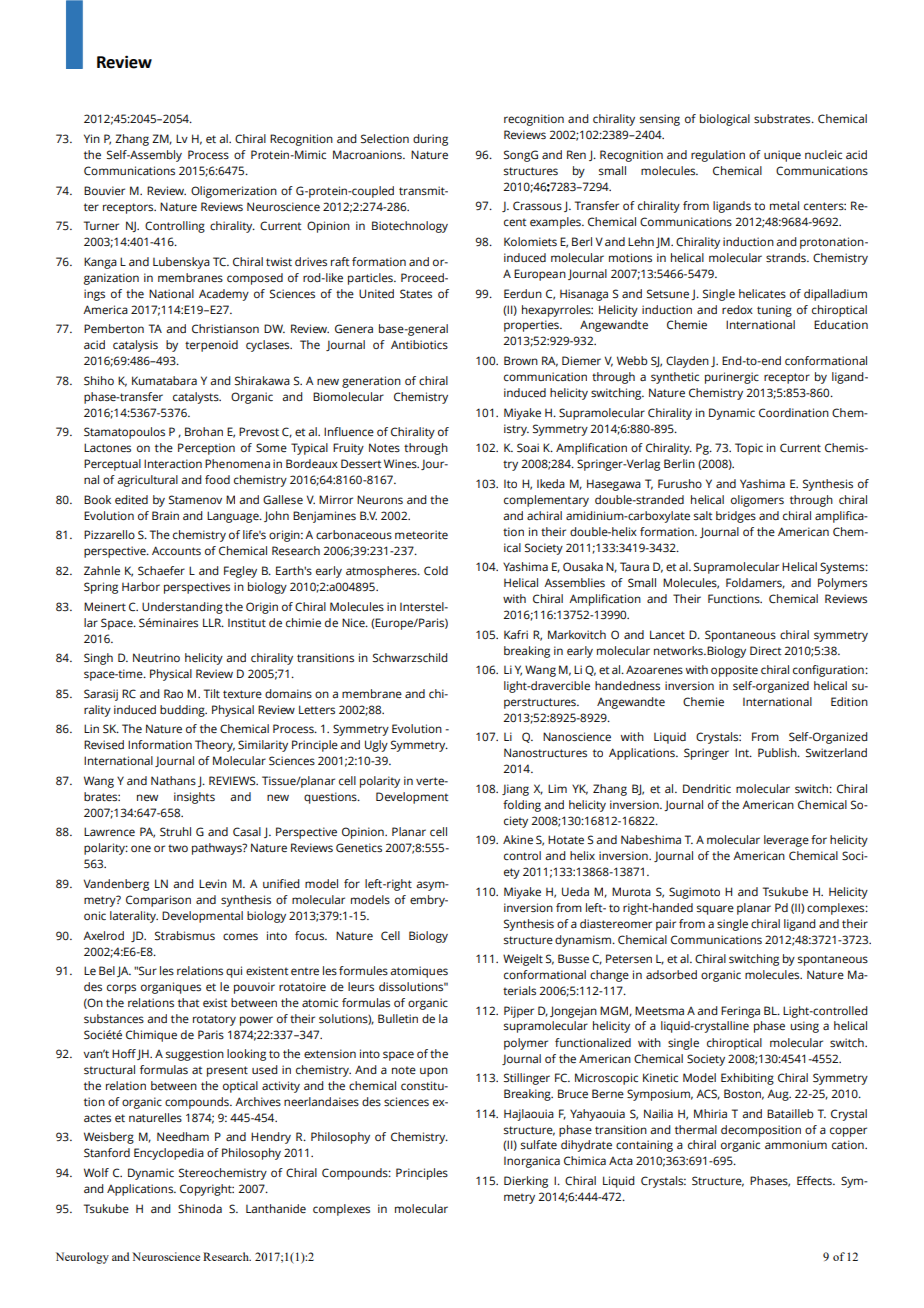  I want to click on sulfate, so click(539, 1145).
